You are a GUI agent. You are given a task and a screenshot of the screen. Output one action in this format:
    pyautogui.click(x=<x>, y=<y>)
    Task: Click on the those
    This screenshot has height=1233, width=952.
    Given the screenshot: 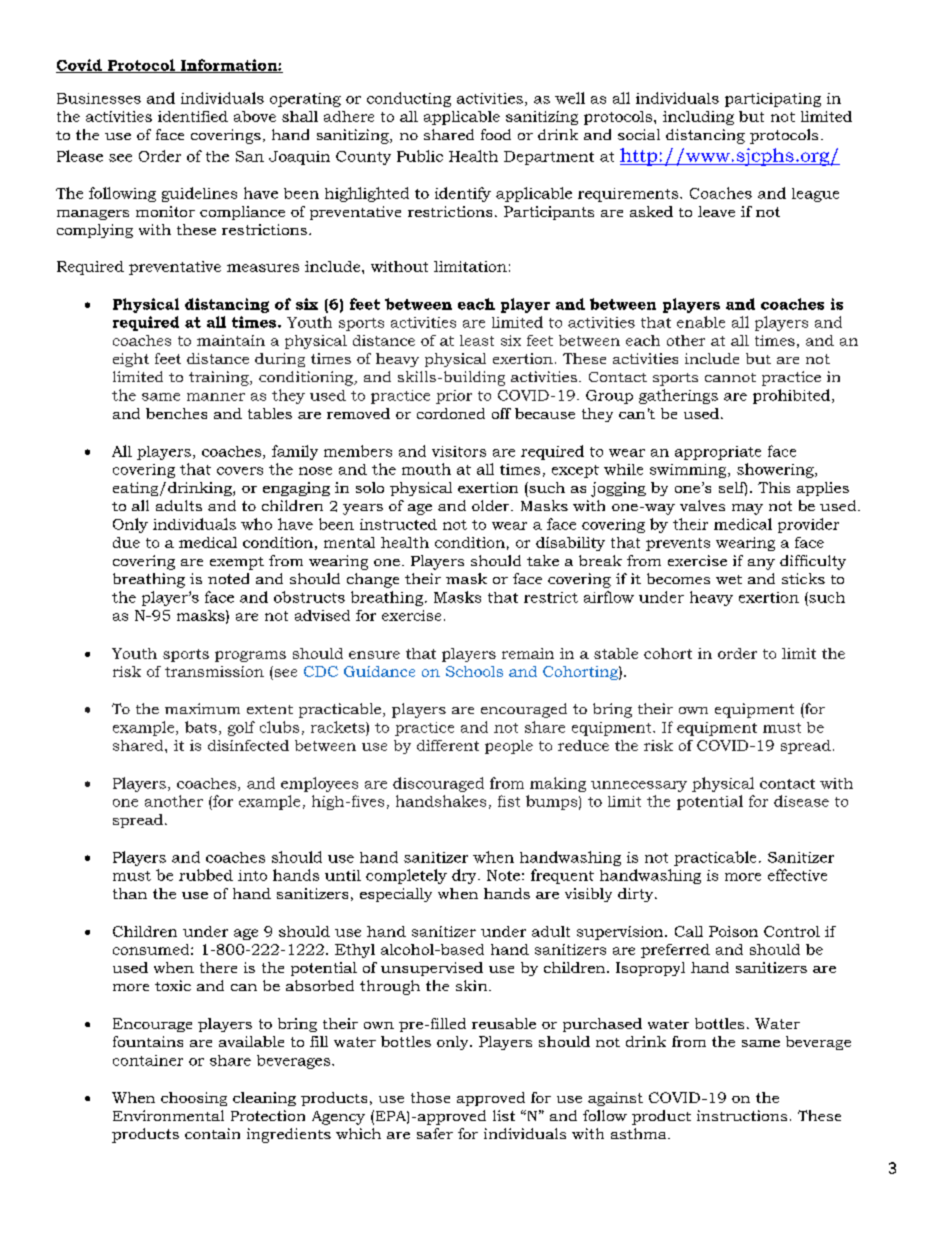 What is the action you would take?
    pyautogui.click(x=430, y=1097)
